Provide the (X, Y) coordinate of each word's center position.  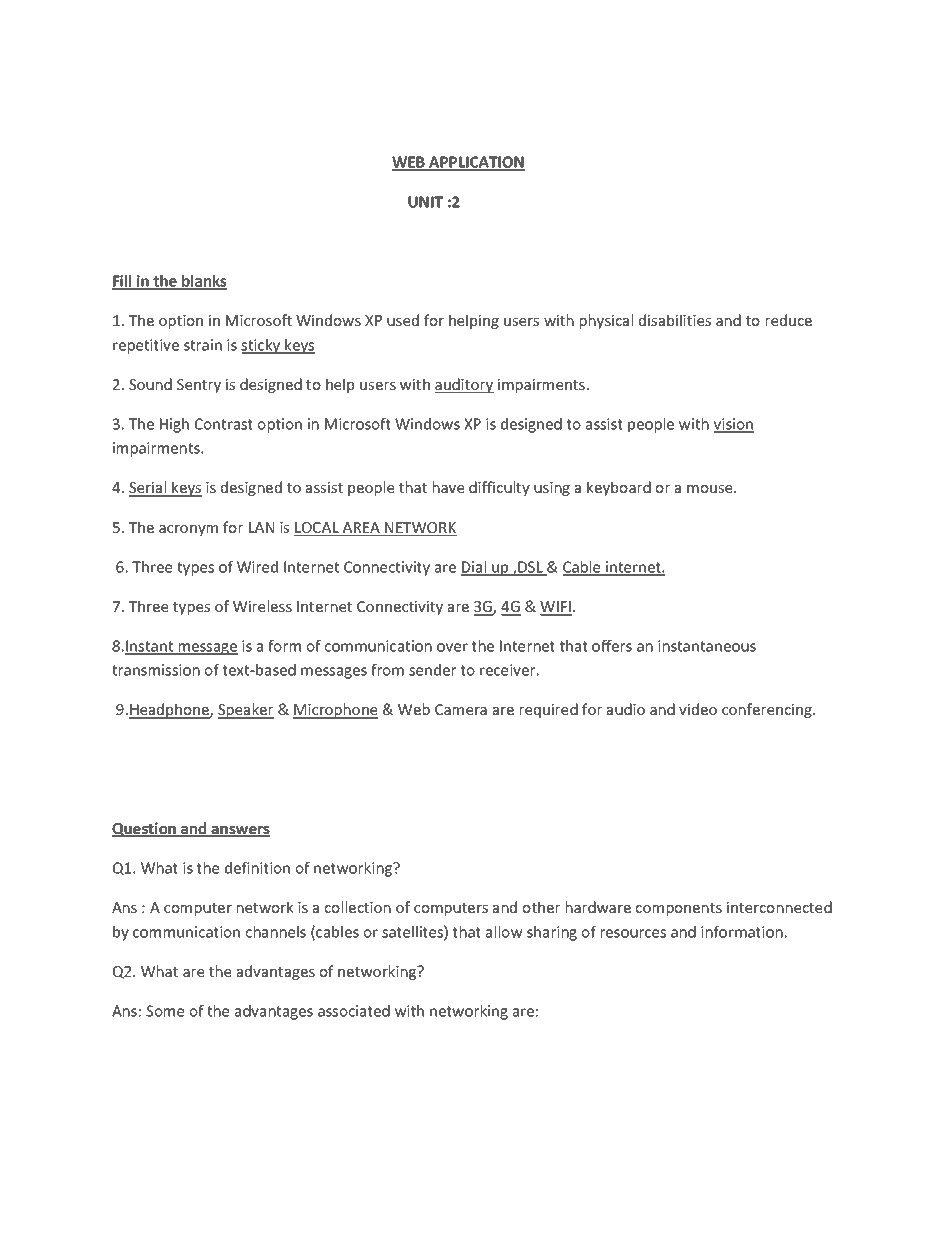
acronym (188, 530)
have (448, 487)
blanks (203, 282)
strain (203, 345)
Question (145, 829)
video (698, 709)
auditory (464, 385)
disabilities (675, 320)
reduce (789, 320)
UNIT (425, 202)
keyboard (619, 488)
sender (432, 670)
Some (165, 1011)
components (679, 909)
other (541, 907)
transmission (156, 670)
